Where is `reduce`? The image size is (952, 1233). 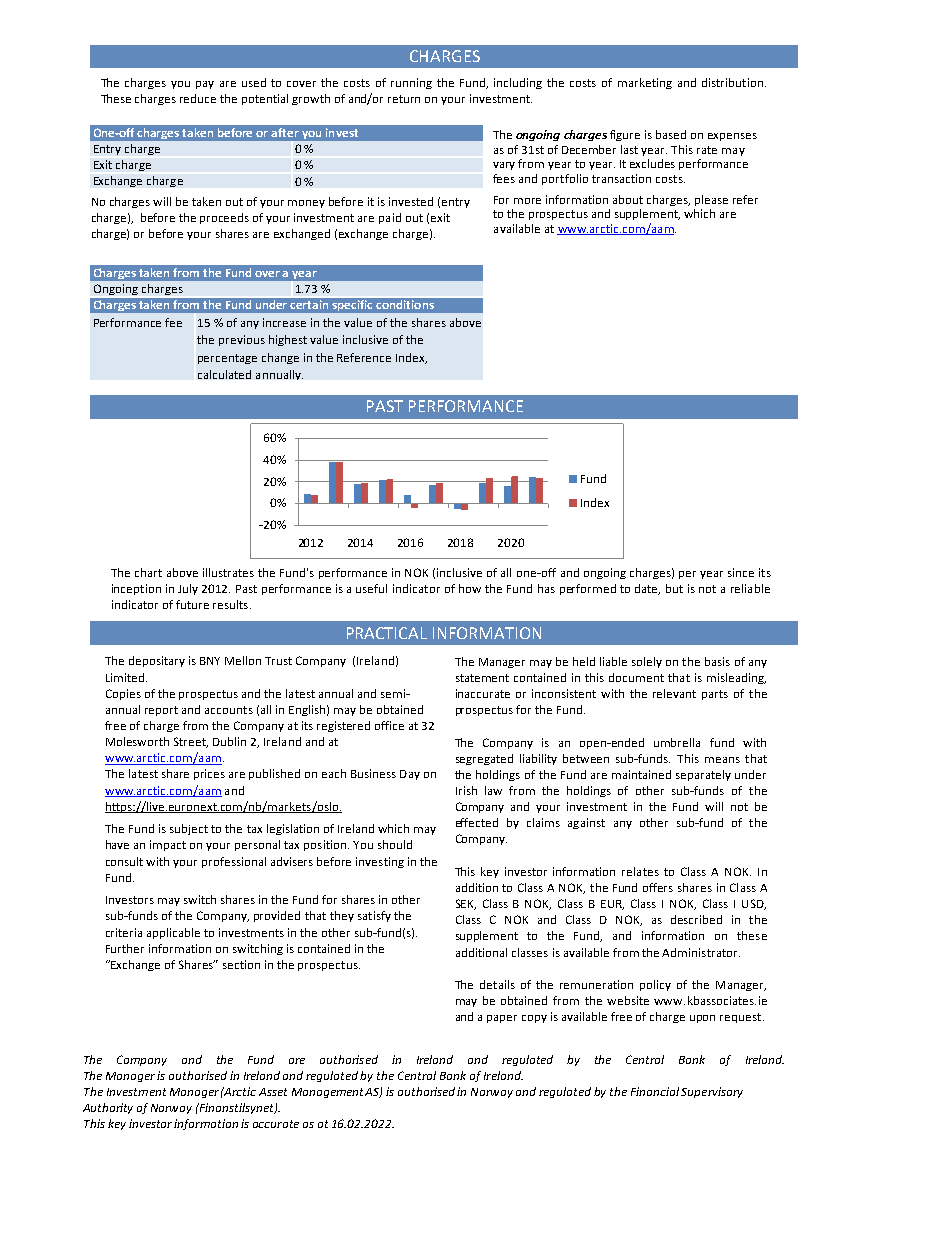 reduce is located at coordinates (198, 98).
